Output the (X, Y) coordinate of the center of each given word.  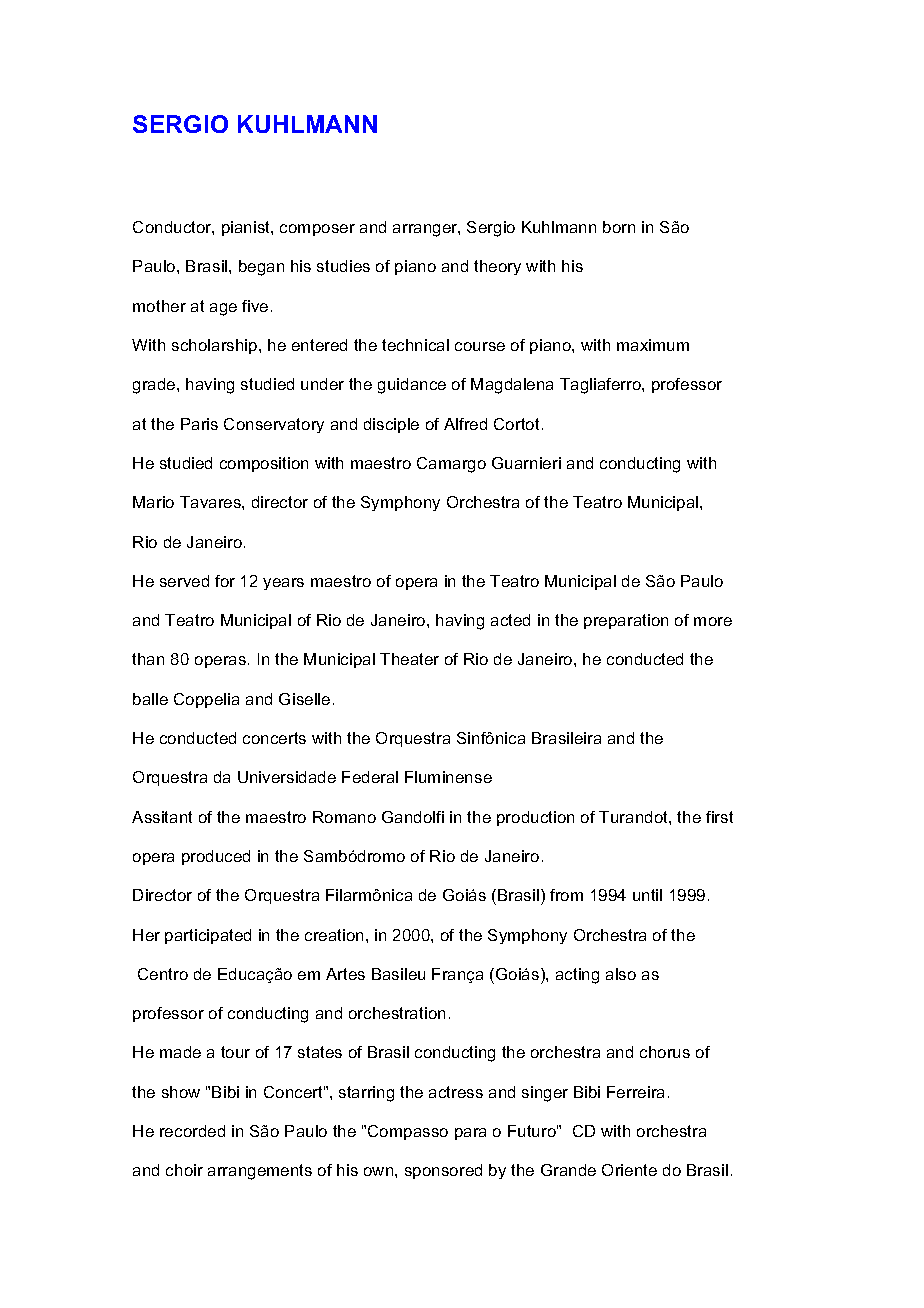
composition (264, 464)
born (619, 227)
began (261, 268)
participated (208, 936)
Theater (409, 659)
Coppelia (206, 700)
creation (334, 935)
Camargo (451, 465)
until (647, 895)
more (713, 621)
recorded (192, 1131)
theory (497, 267)
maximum (653, 345)
